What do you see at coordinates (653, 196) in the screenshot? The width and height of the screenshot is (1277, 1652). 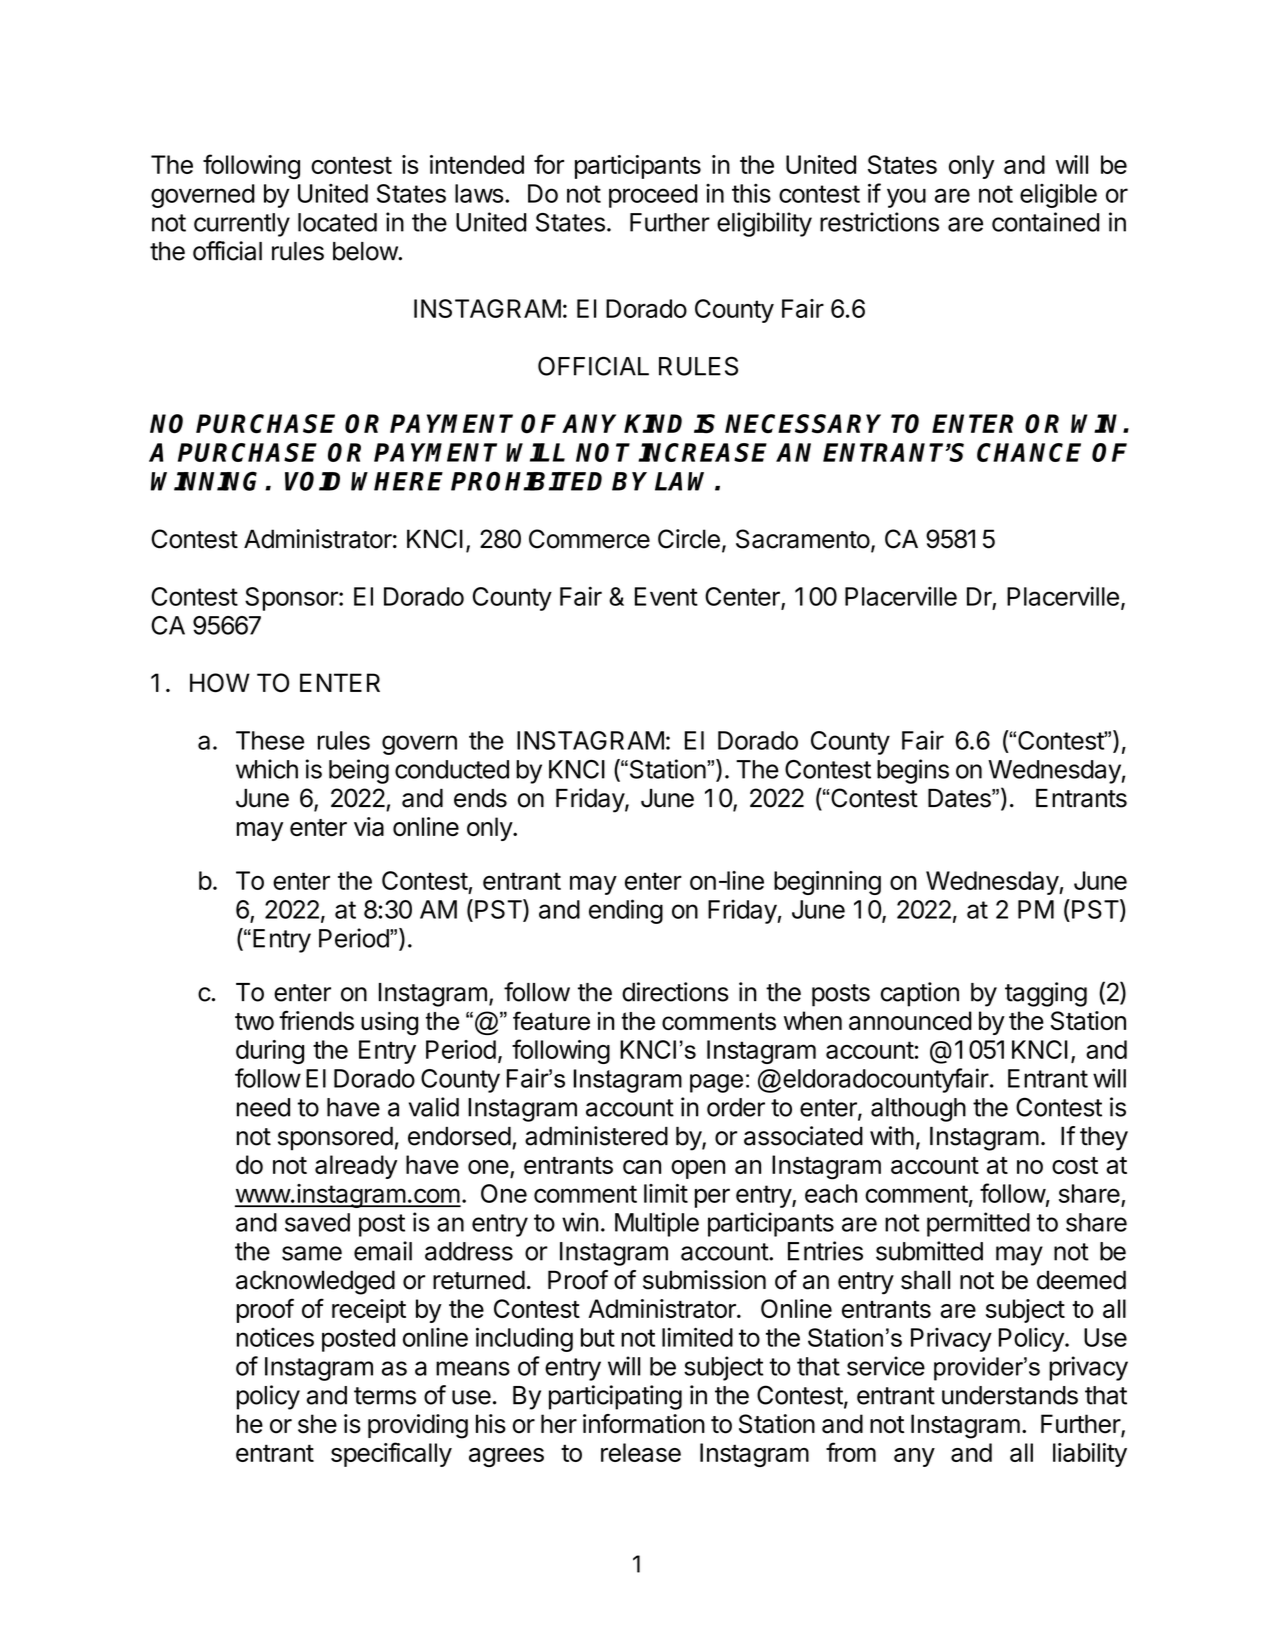 I see `proceed` at bounding box center [653, 196].
